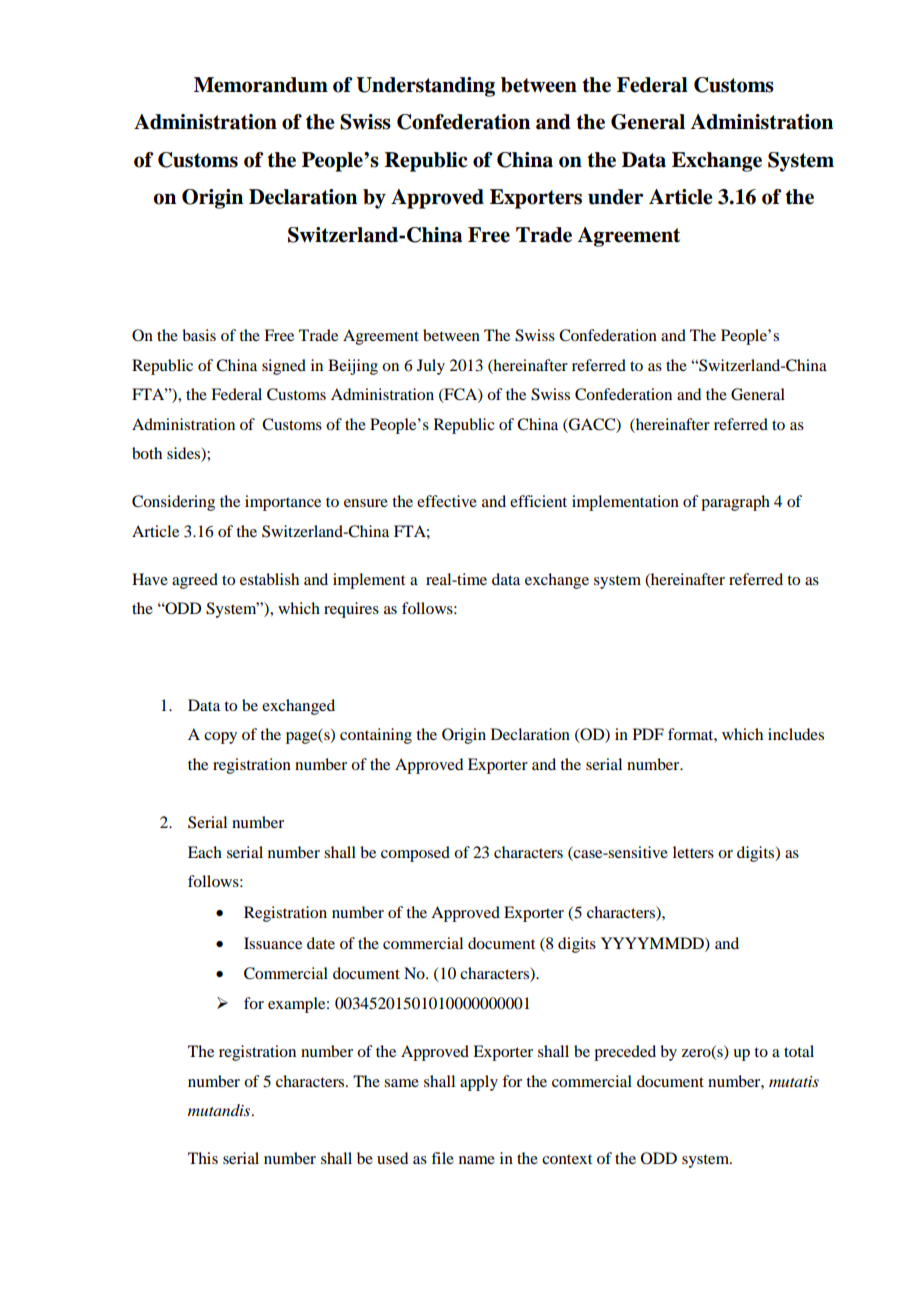 The height and width of the document is (1308, 924). What do you see at coordinates (203, 1158) in the document?
I see `This` at bounding box center [203, 1158].
